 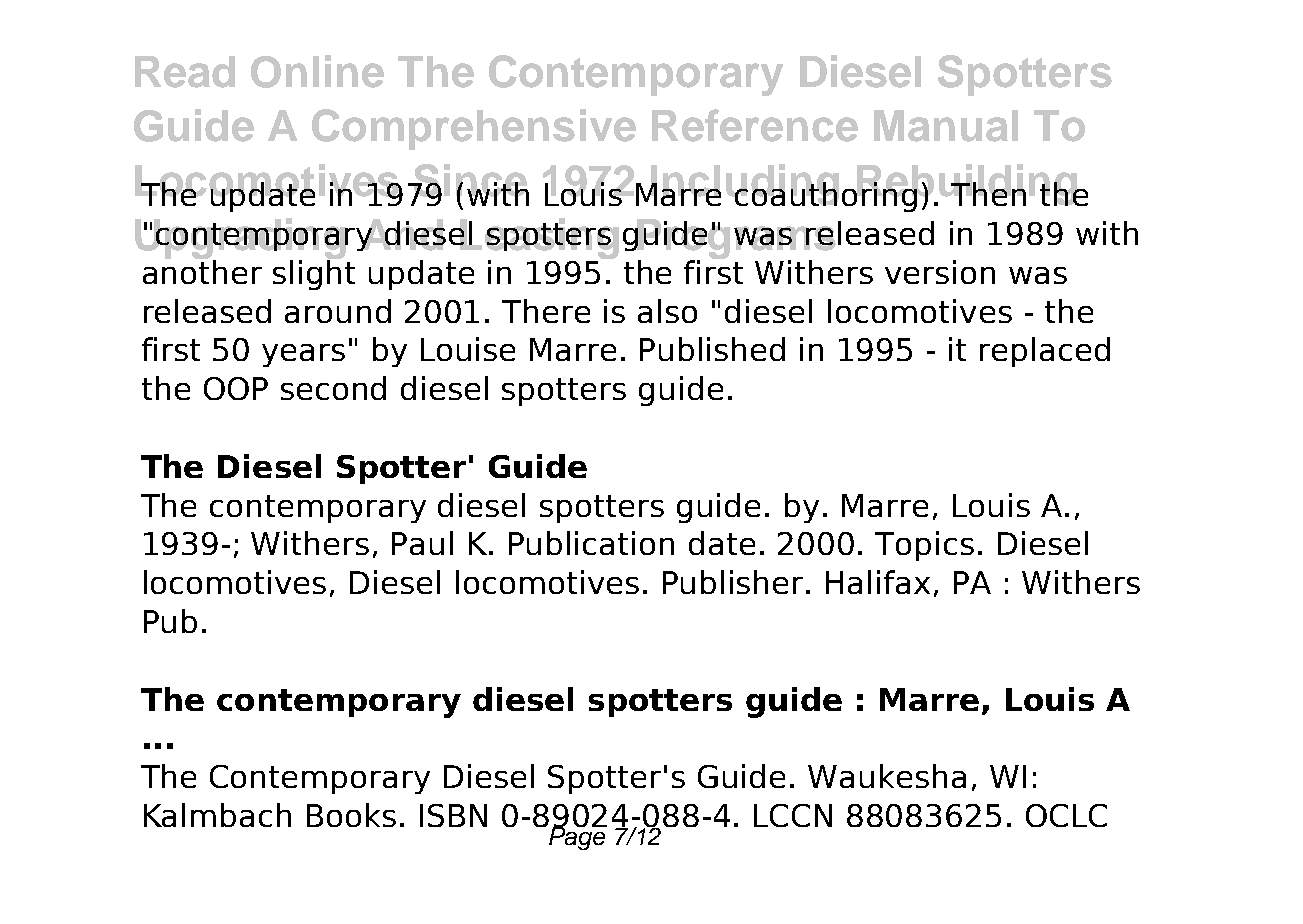 What do you see at coordinates (755, 125) in the image?
I see `Reference` at bounding box center [755, 125].
